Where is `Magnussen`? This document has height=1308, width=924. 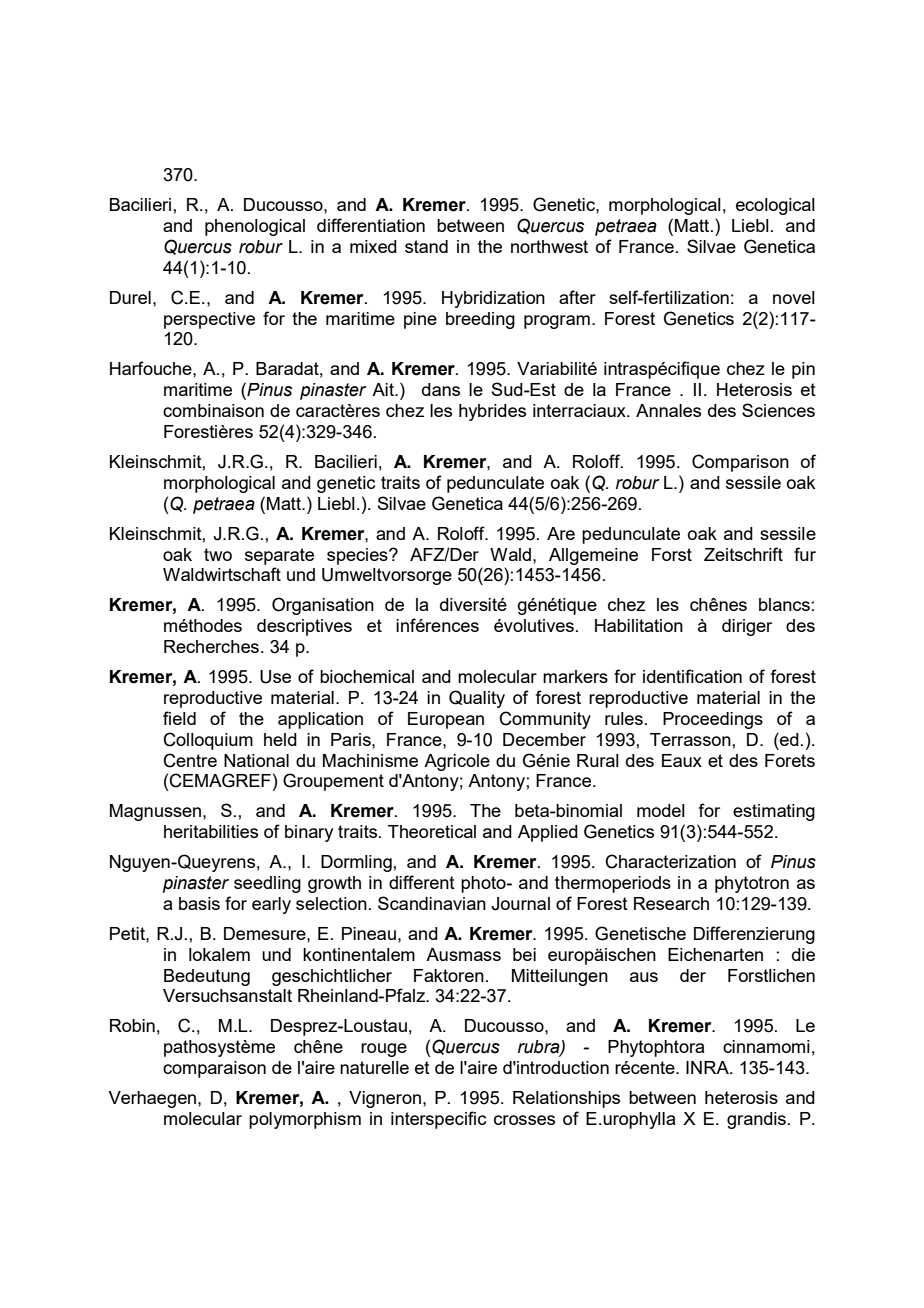 Magnussen is located at coordinates (157, 812).
